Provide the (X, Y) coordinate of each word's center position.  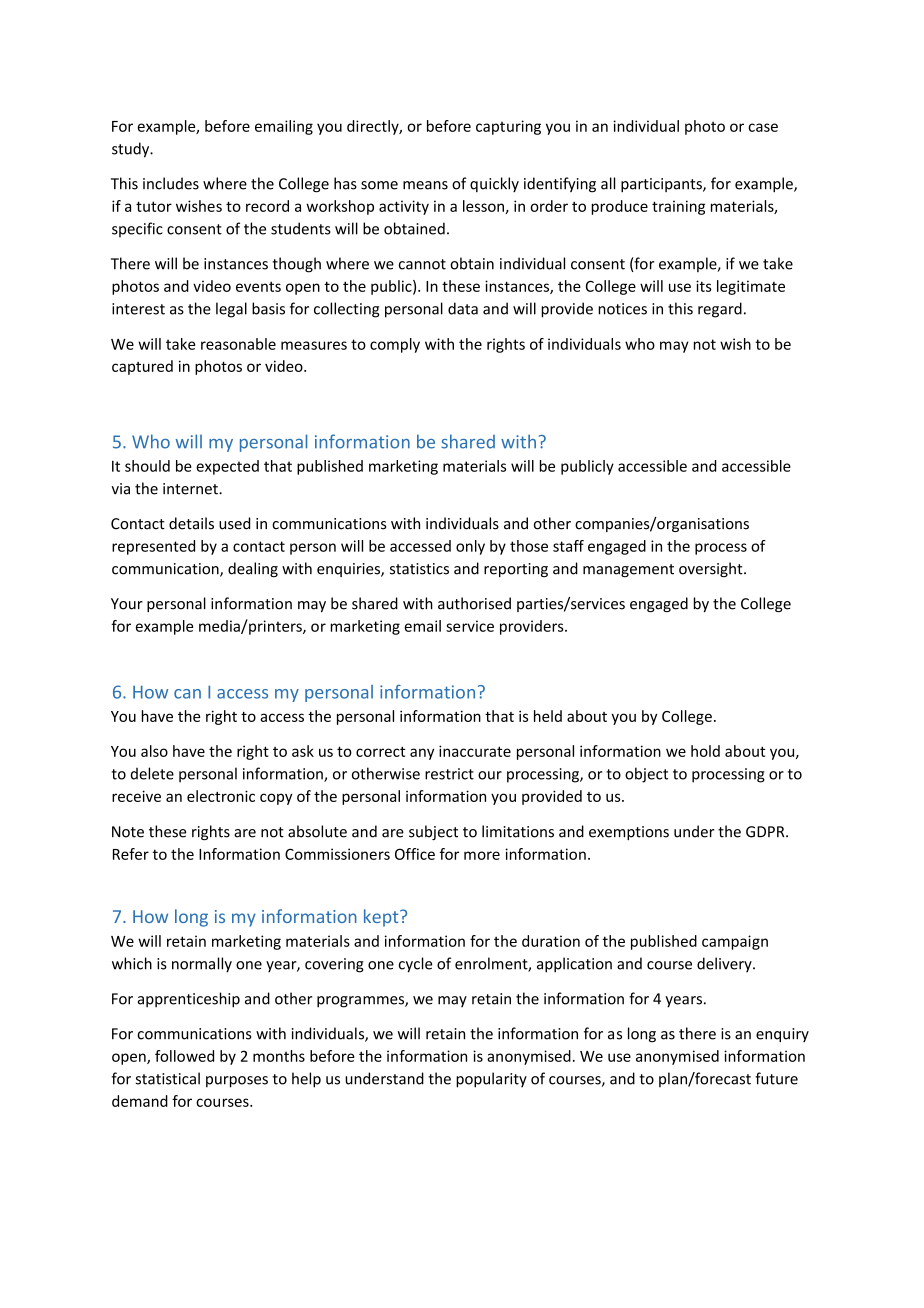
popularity (491, 1080)
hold (705, 751)
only (470, 547)
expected (227, 467)
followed (184, 1056)
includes (171, 183)
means (425, 185)
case (763, 127)
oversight (712, 569)
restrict (449, 774)
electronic (221, 796)
